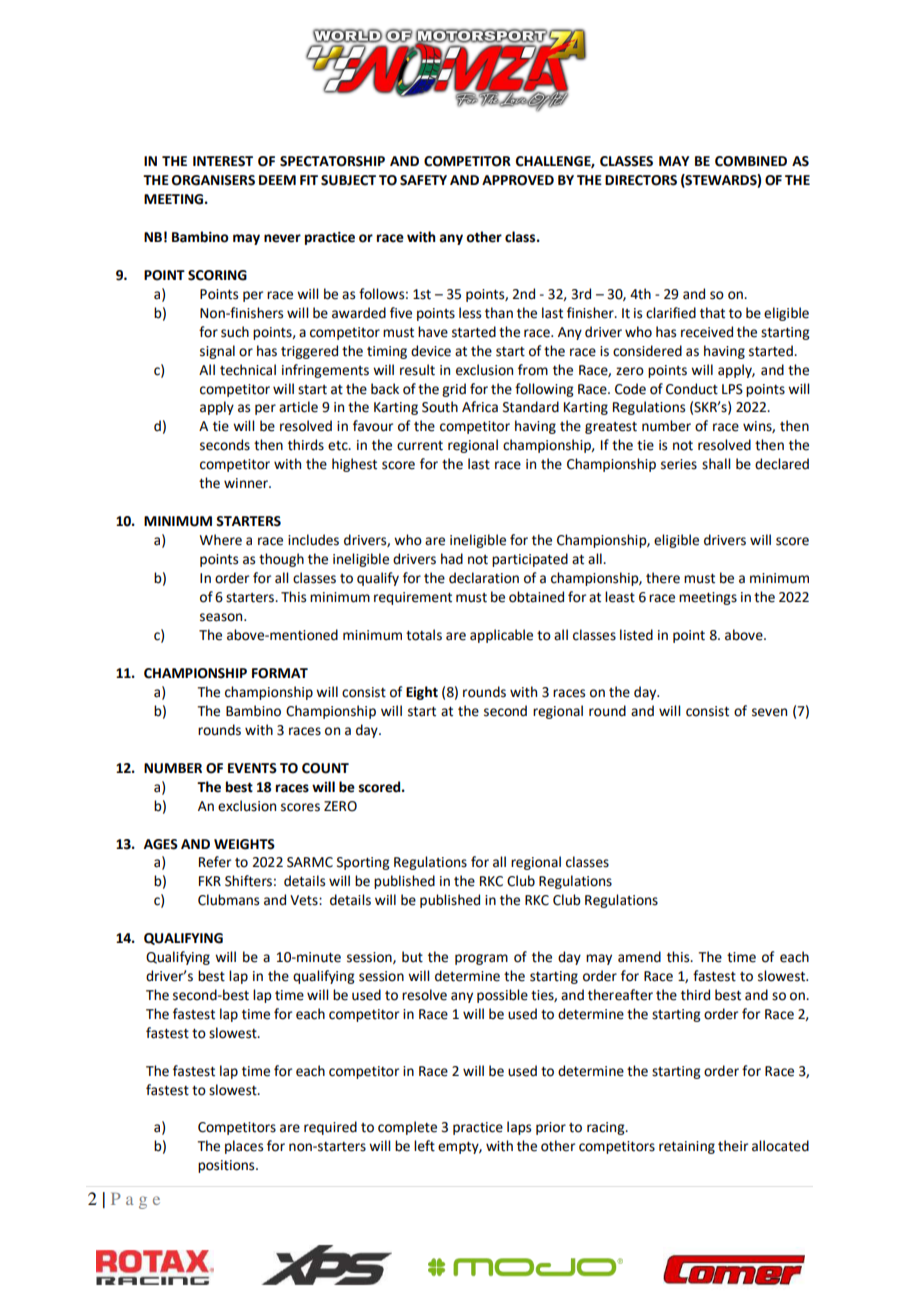 This screenshot has width=924, height=1307. What do you see at coordinates (501, 636) in the screenshot?
I see `applicable` at bounding box center [501, 636].
